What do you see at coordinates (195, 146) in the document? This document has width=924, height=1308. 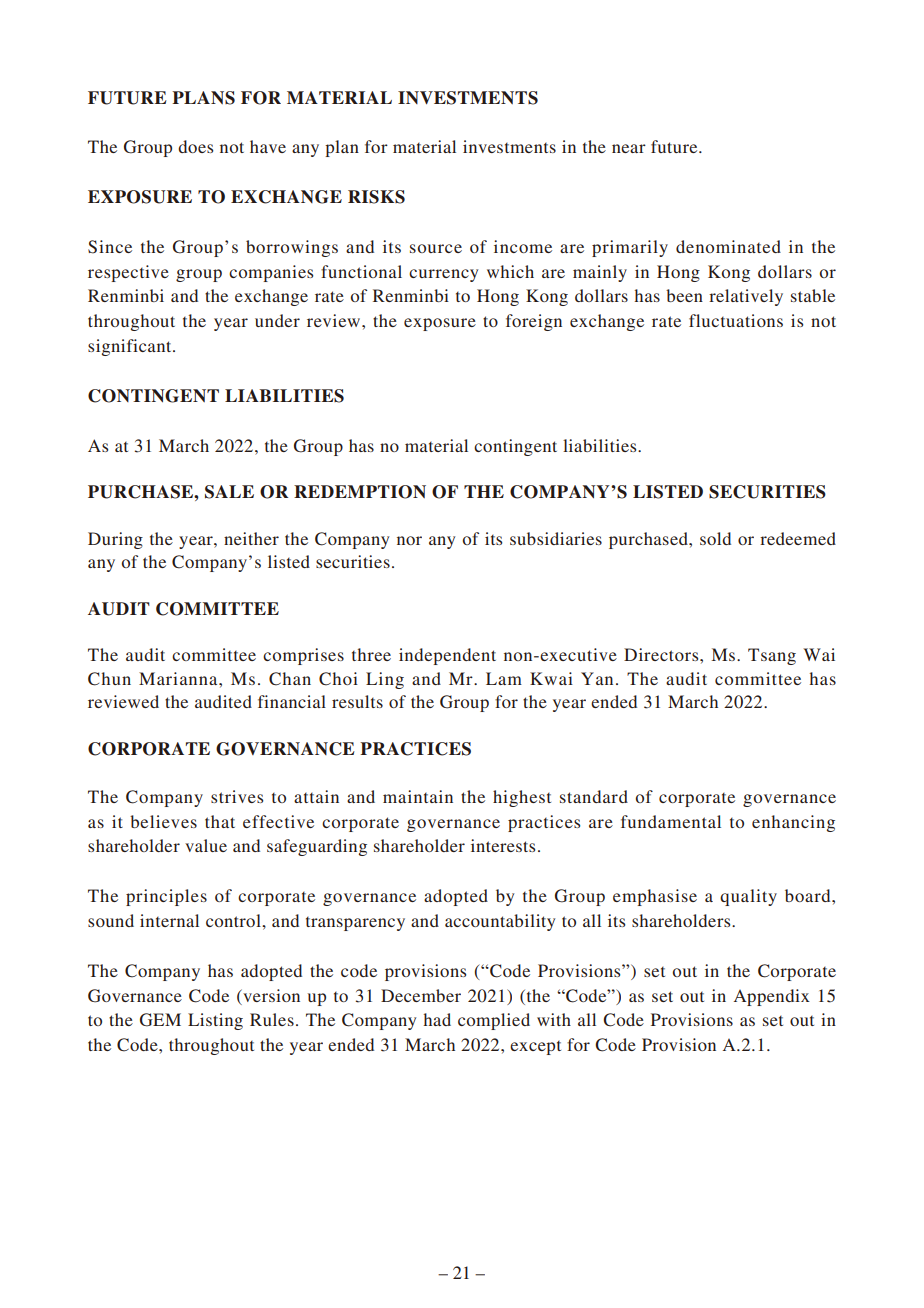 I see `does` at bounding box center [195, 146].
